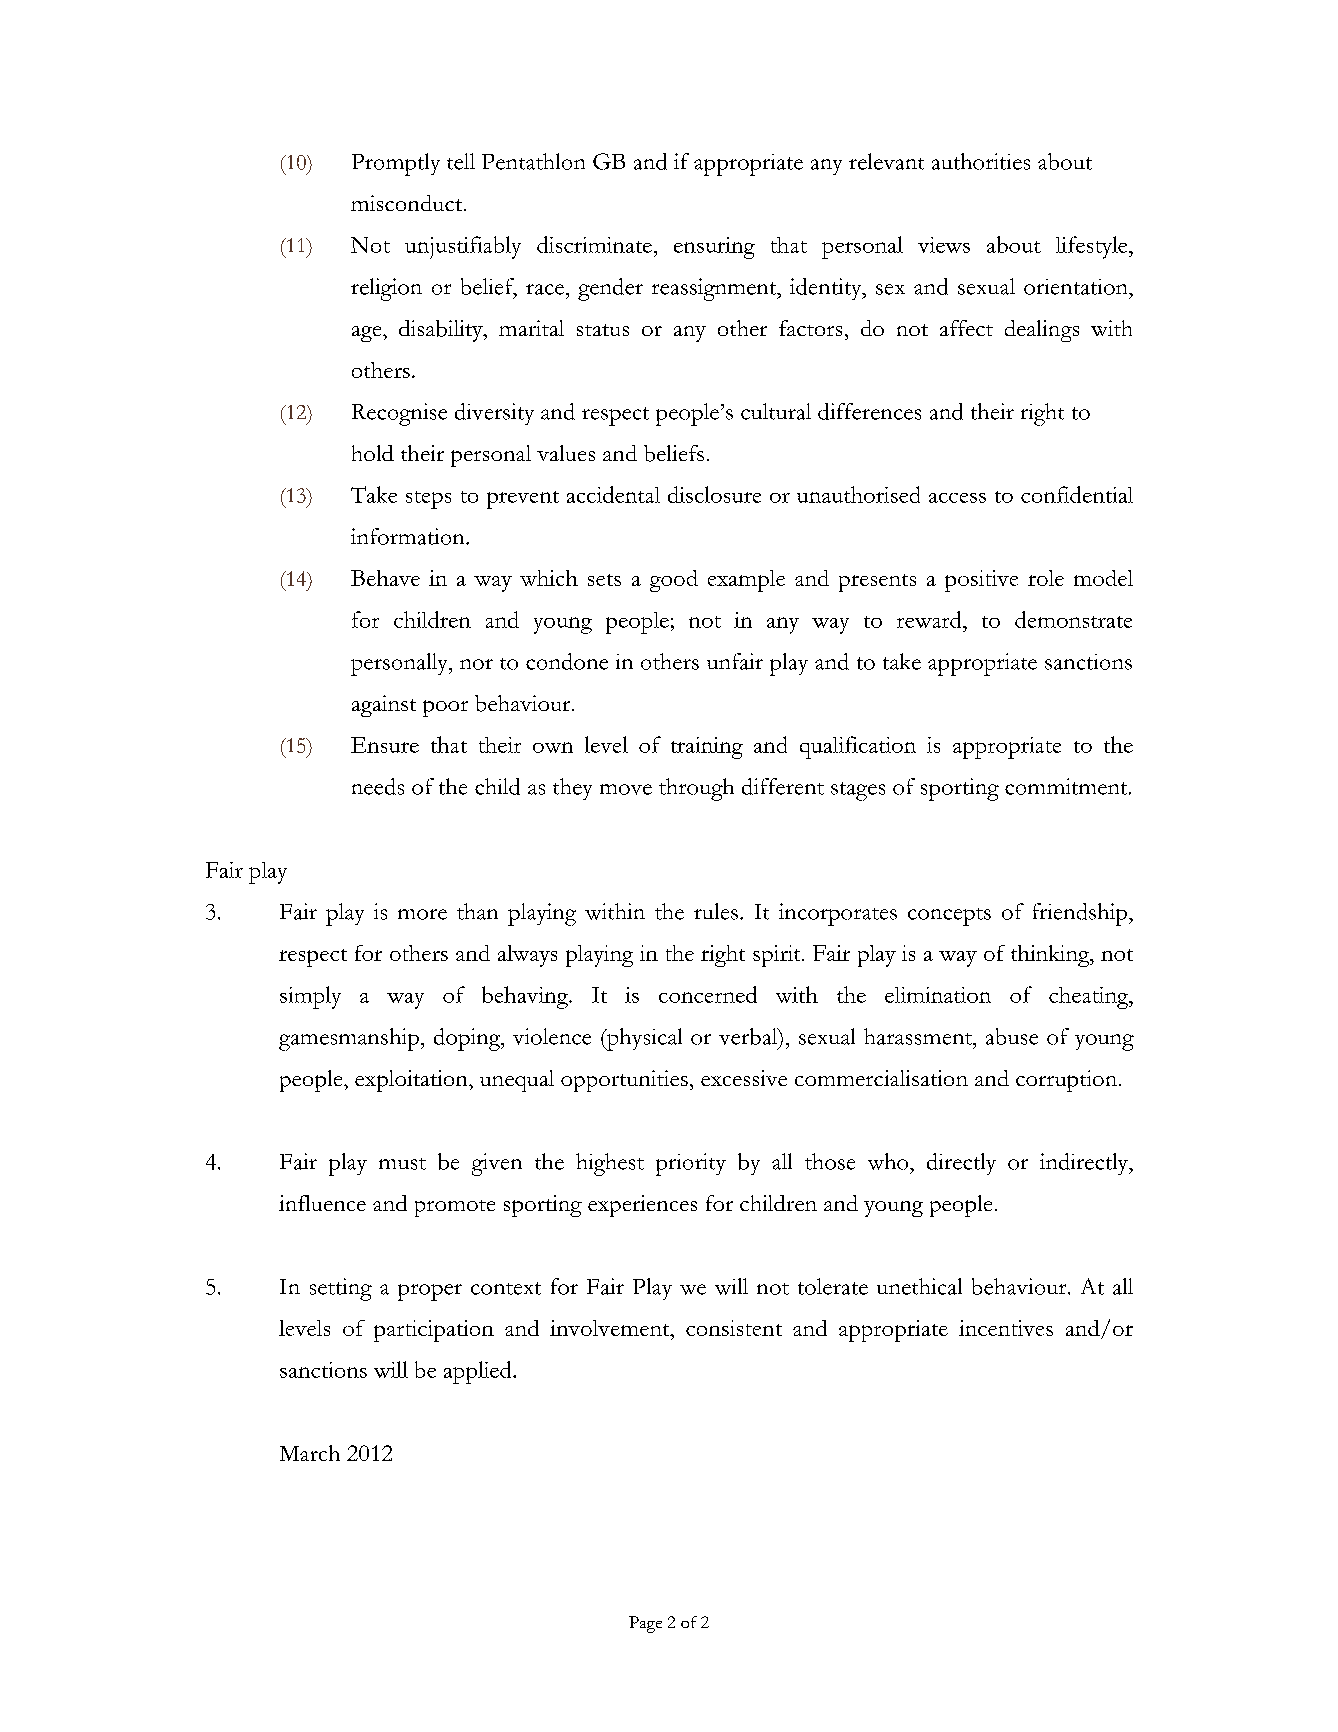  I want to click on March, so click(310, 1453).
